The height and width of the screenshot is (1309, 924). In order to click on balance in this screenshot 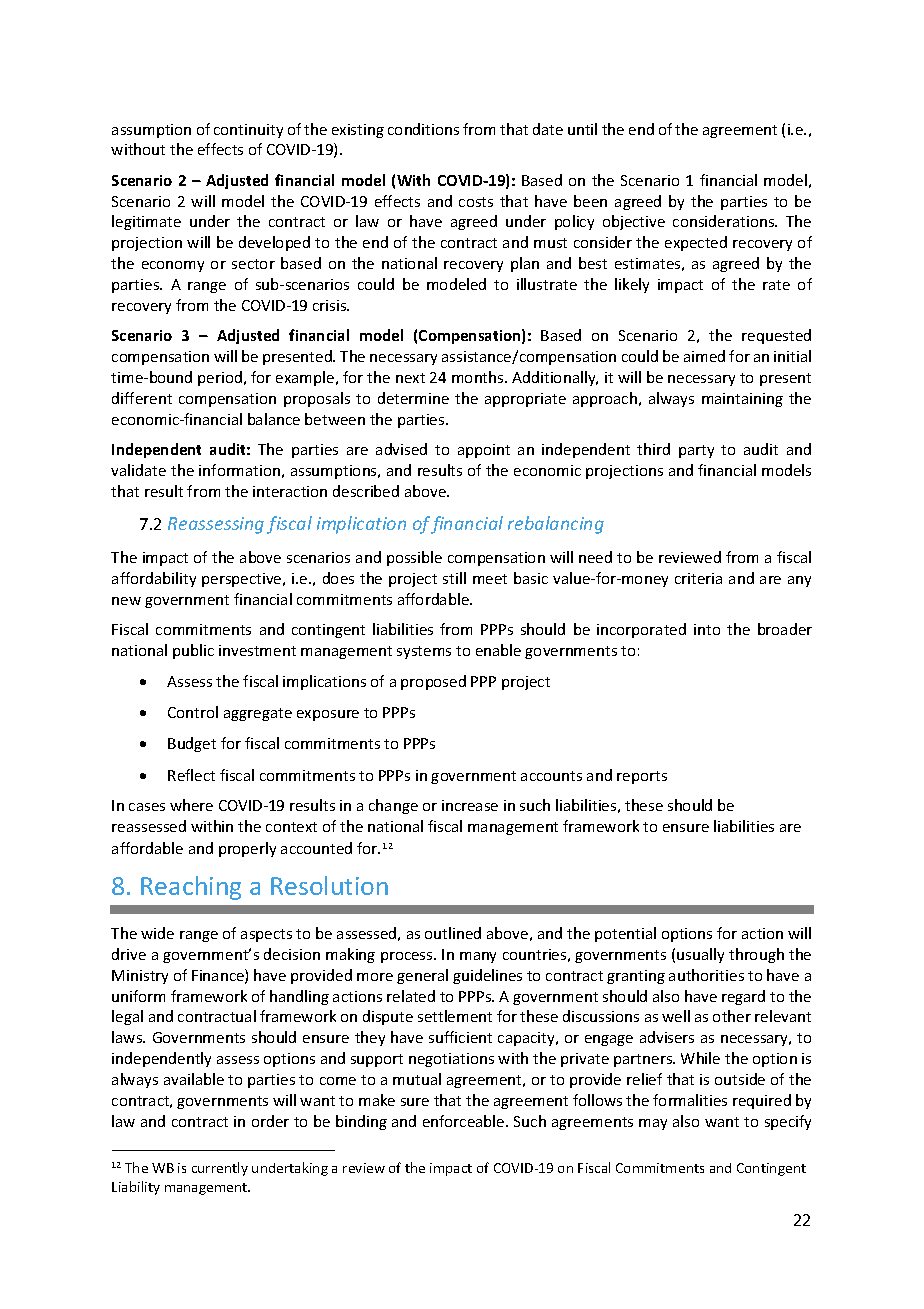, I will do `click(274, 419)`.
